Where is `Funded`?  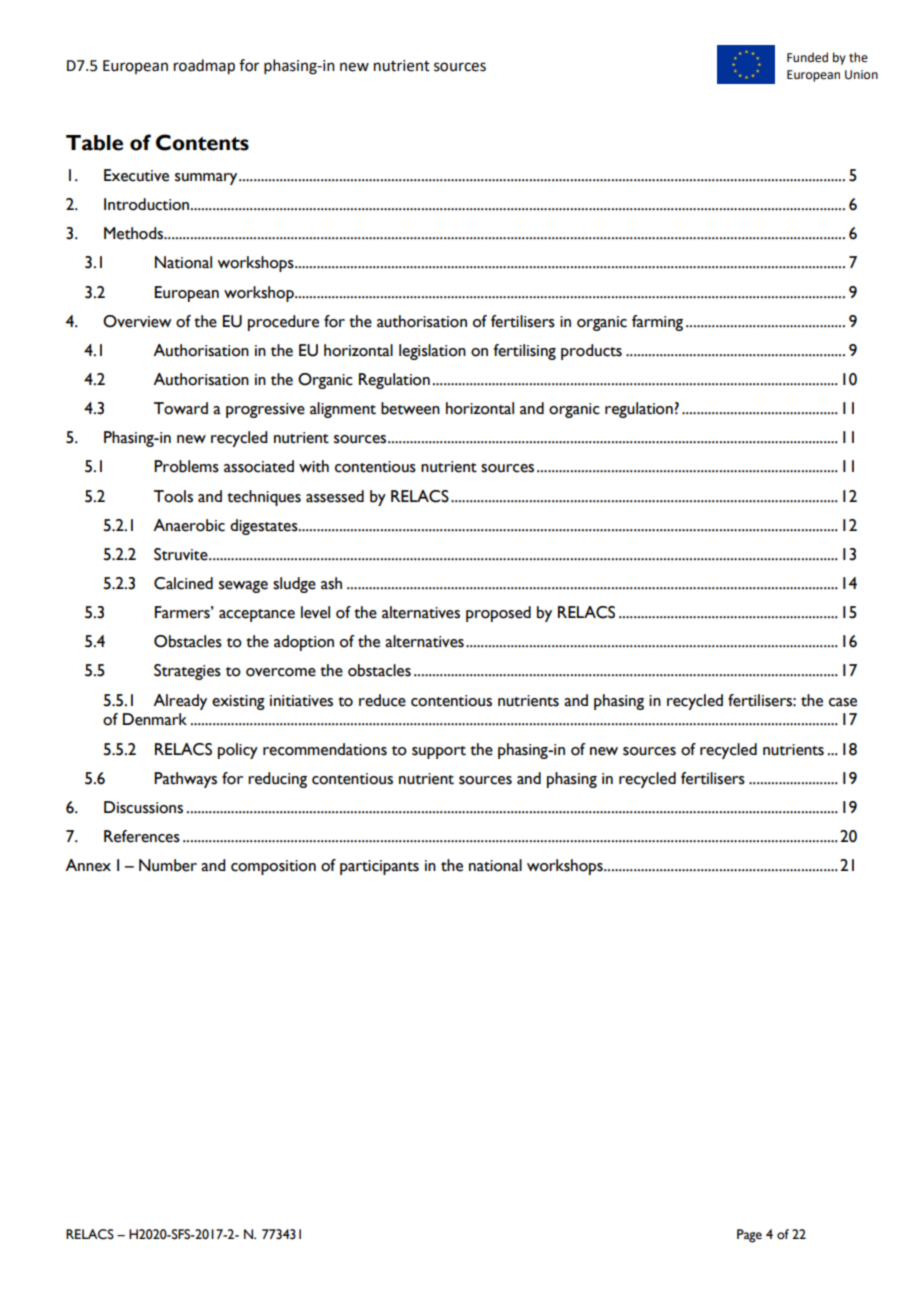 Funded is located at coordinates (807, 57).
